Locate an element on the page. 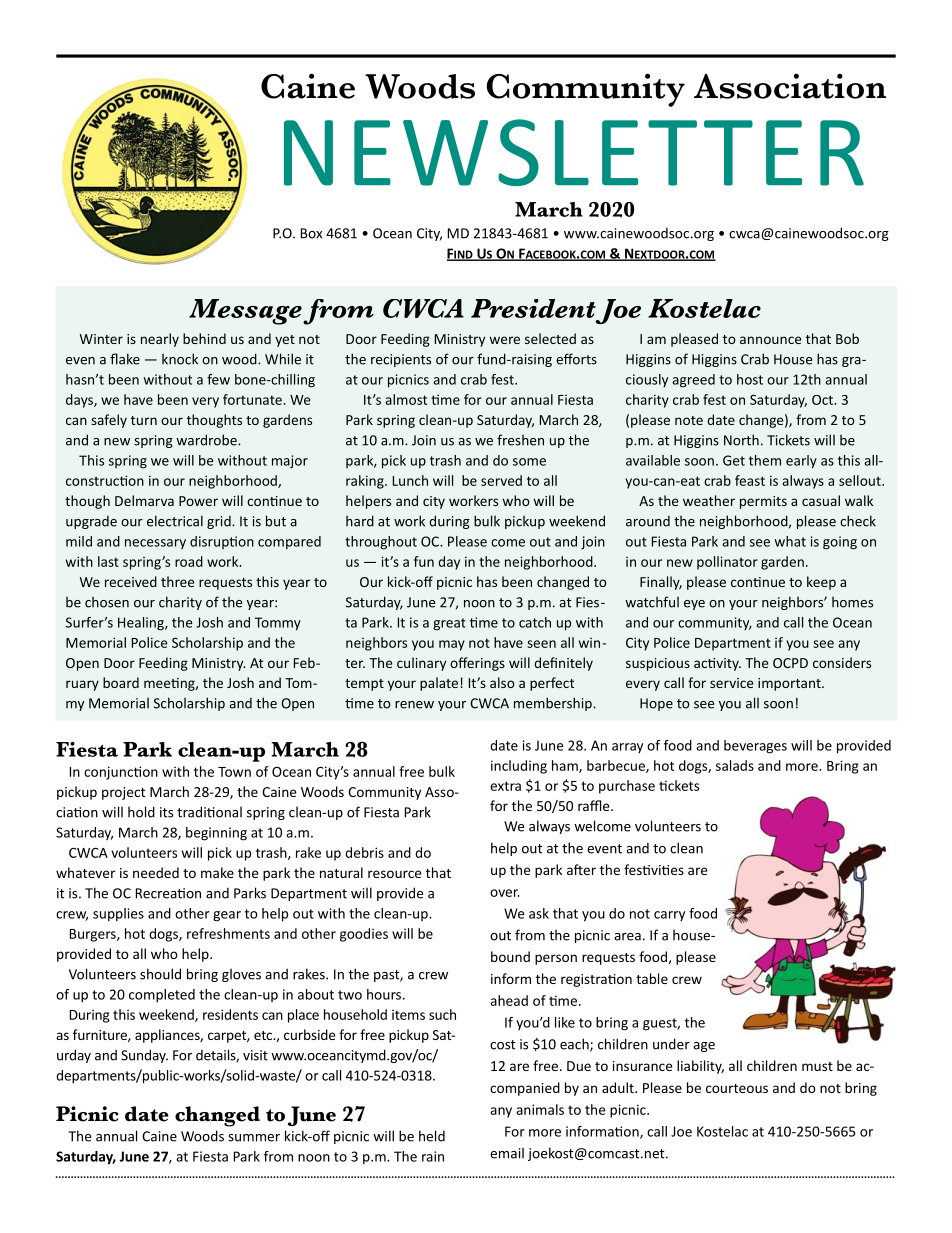 The width and height of the image is (952, 1233). chosen is located at coordinates (107, 602).
